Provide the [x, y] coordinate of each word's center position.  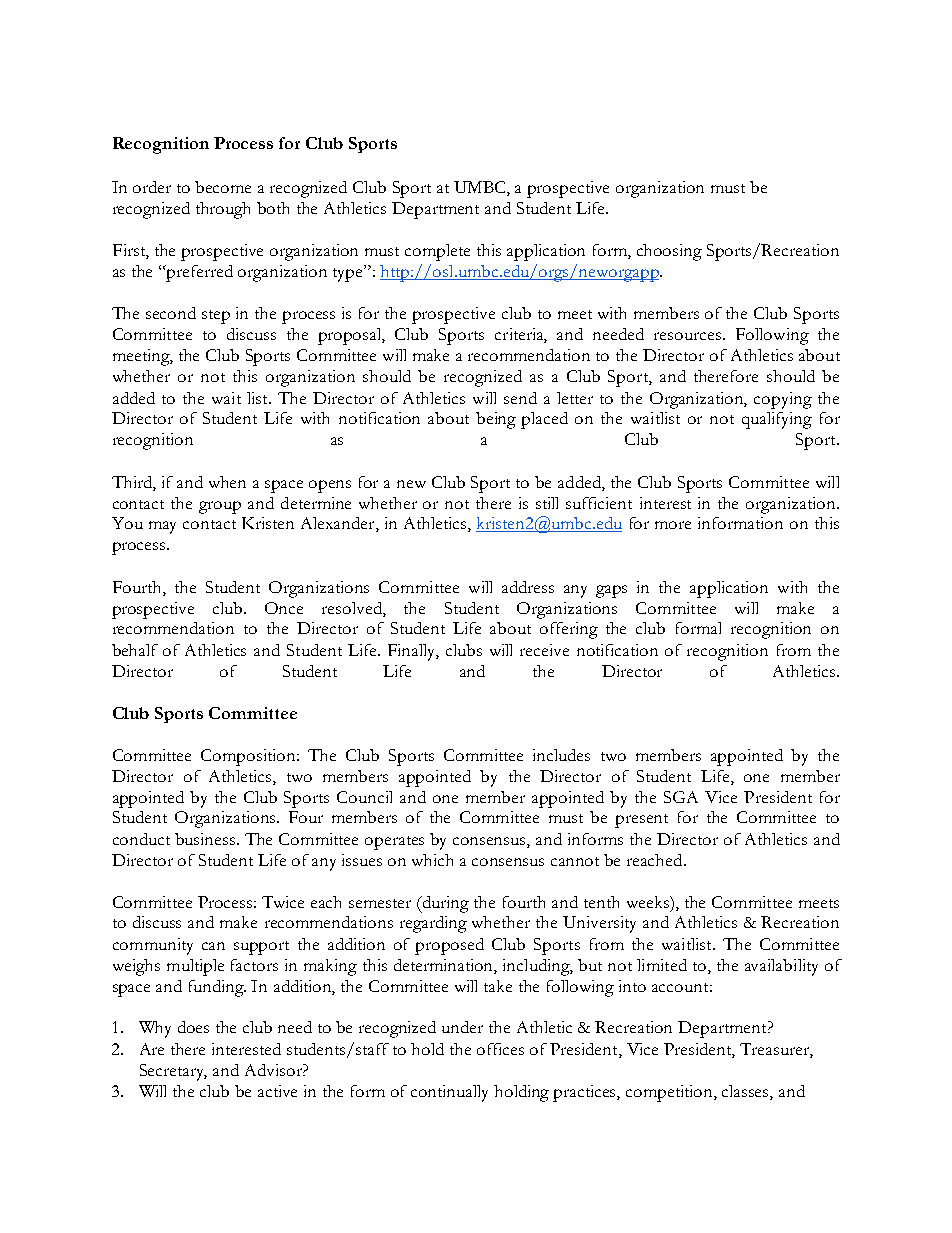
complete [437, 252]
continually [449, 1093]
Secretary [173, 1072]
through [223, 210]
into [632, 986]
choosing [669, 252]
